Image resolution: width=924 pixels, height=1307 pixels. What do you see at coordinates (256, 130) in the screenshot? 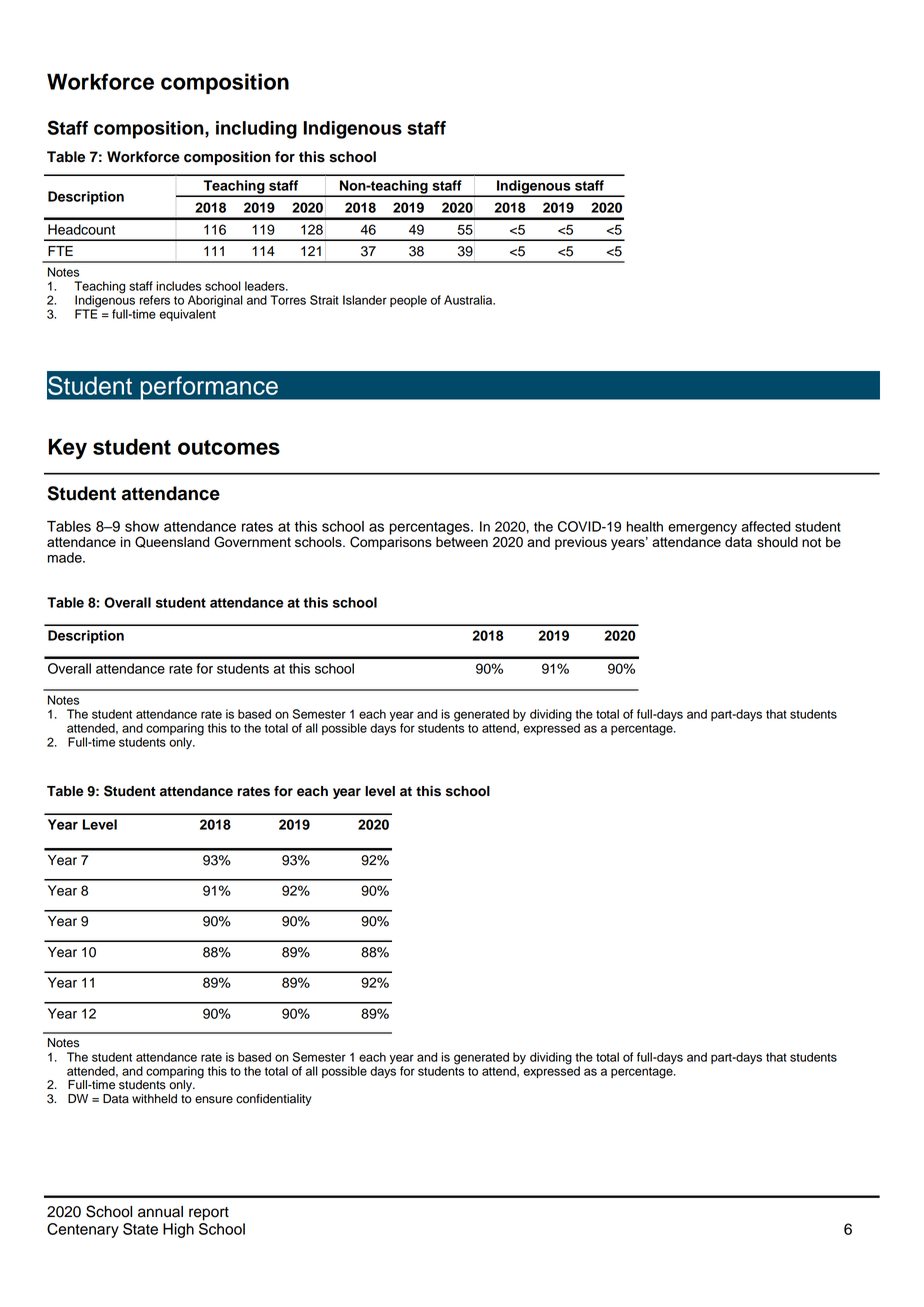
I see `including` at bounding box center [256, 130].
